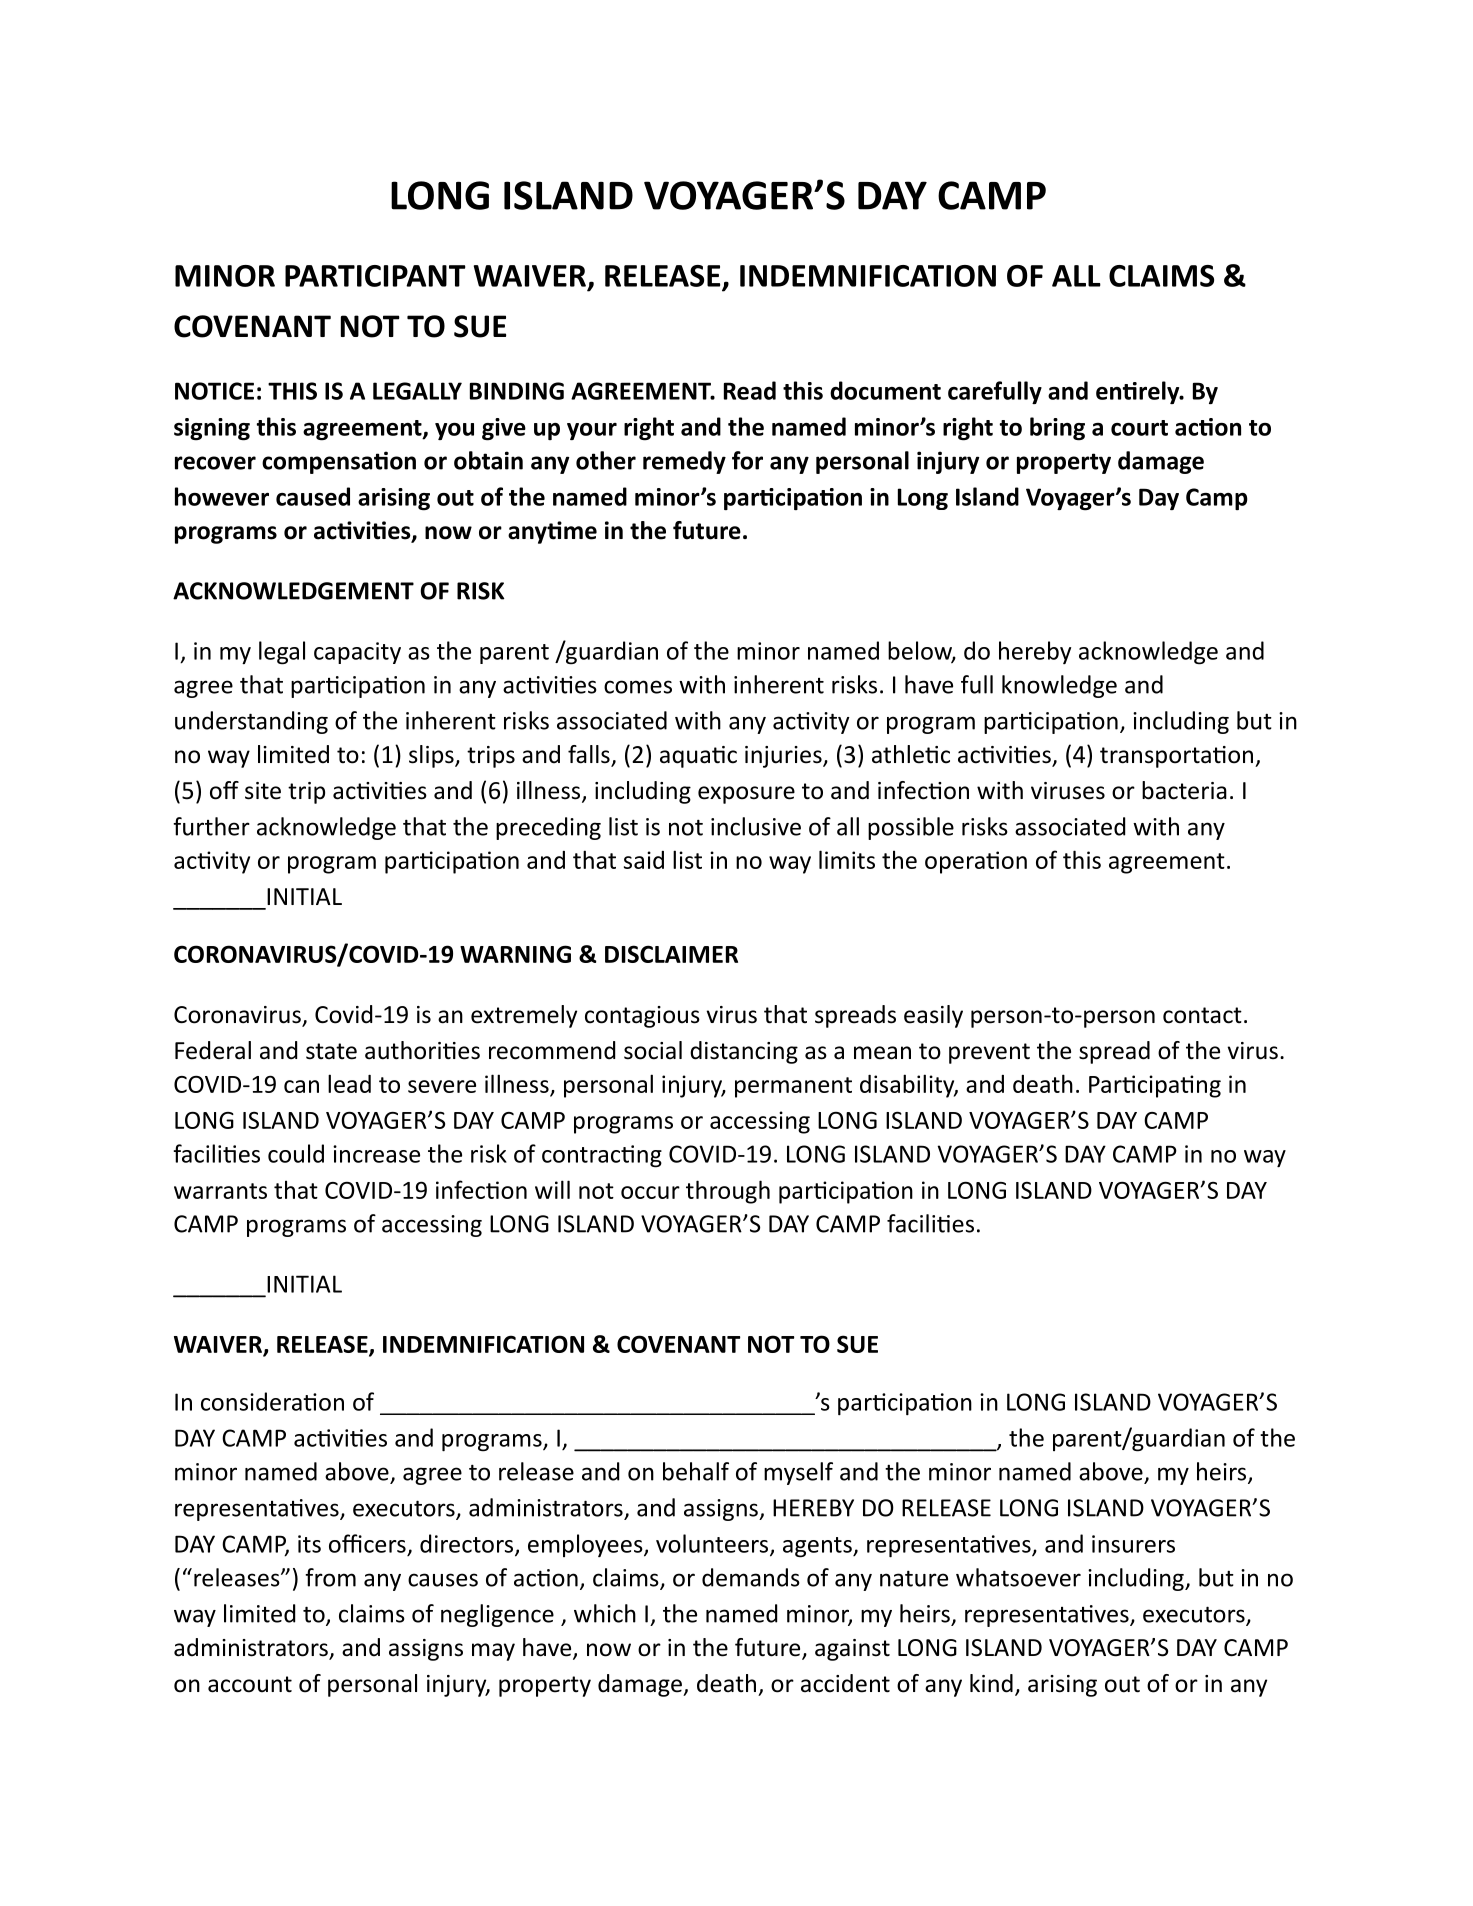 This page has width=1473, height=1906. I want to click on bacteria, so click(1184, 790).
